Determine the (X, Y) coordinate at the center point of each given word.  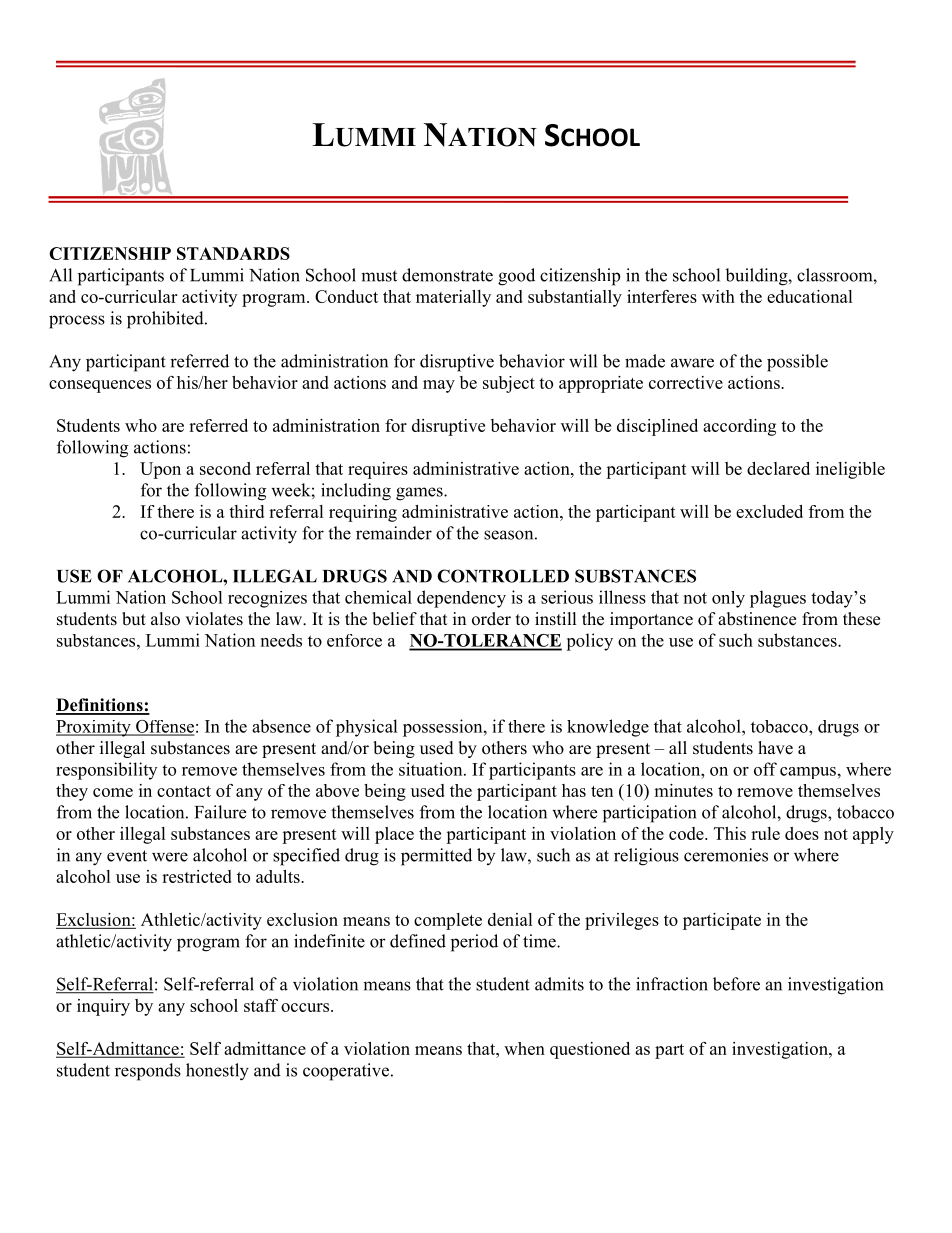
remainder (394, 533)
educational (810, 296)
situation (432, 769)
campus (808, 773)
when (524, 1048)
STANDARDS (233, 253)
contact (184, 791)
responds (148, 1072)
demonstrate (447, 275)
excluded (769, 511)
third (246, 511)
